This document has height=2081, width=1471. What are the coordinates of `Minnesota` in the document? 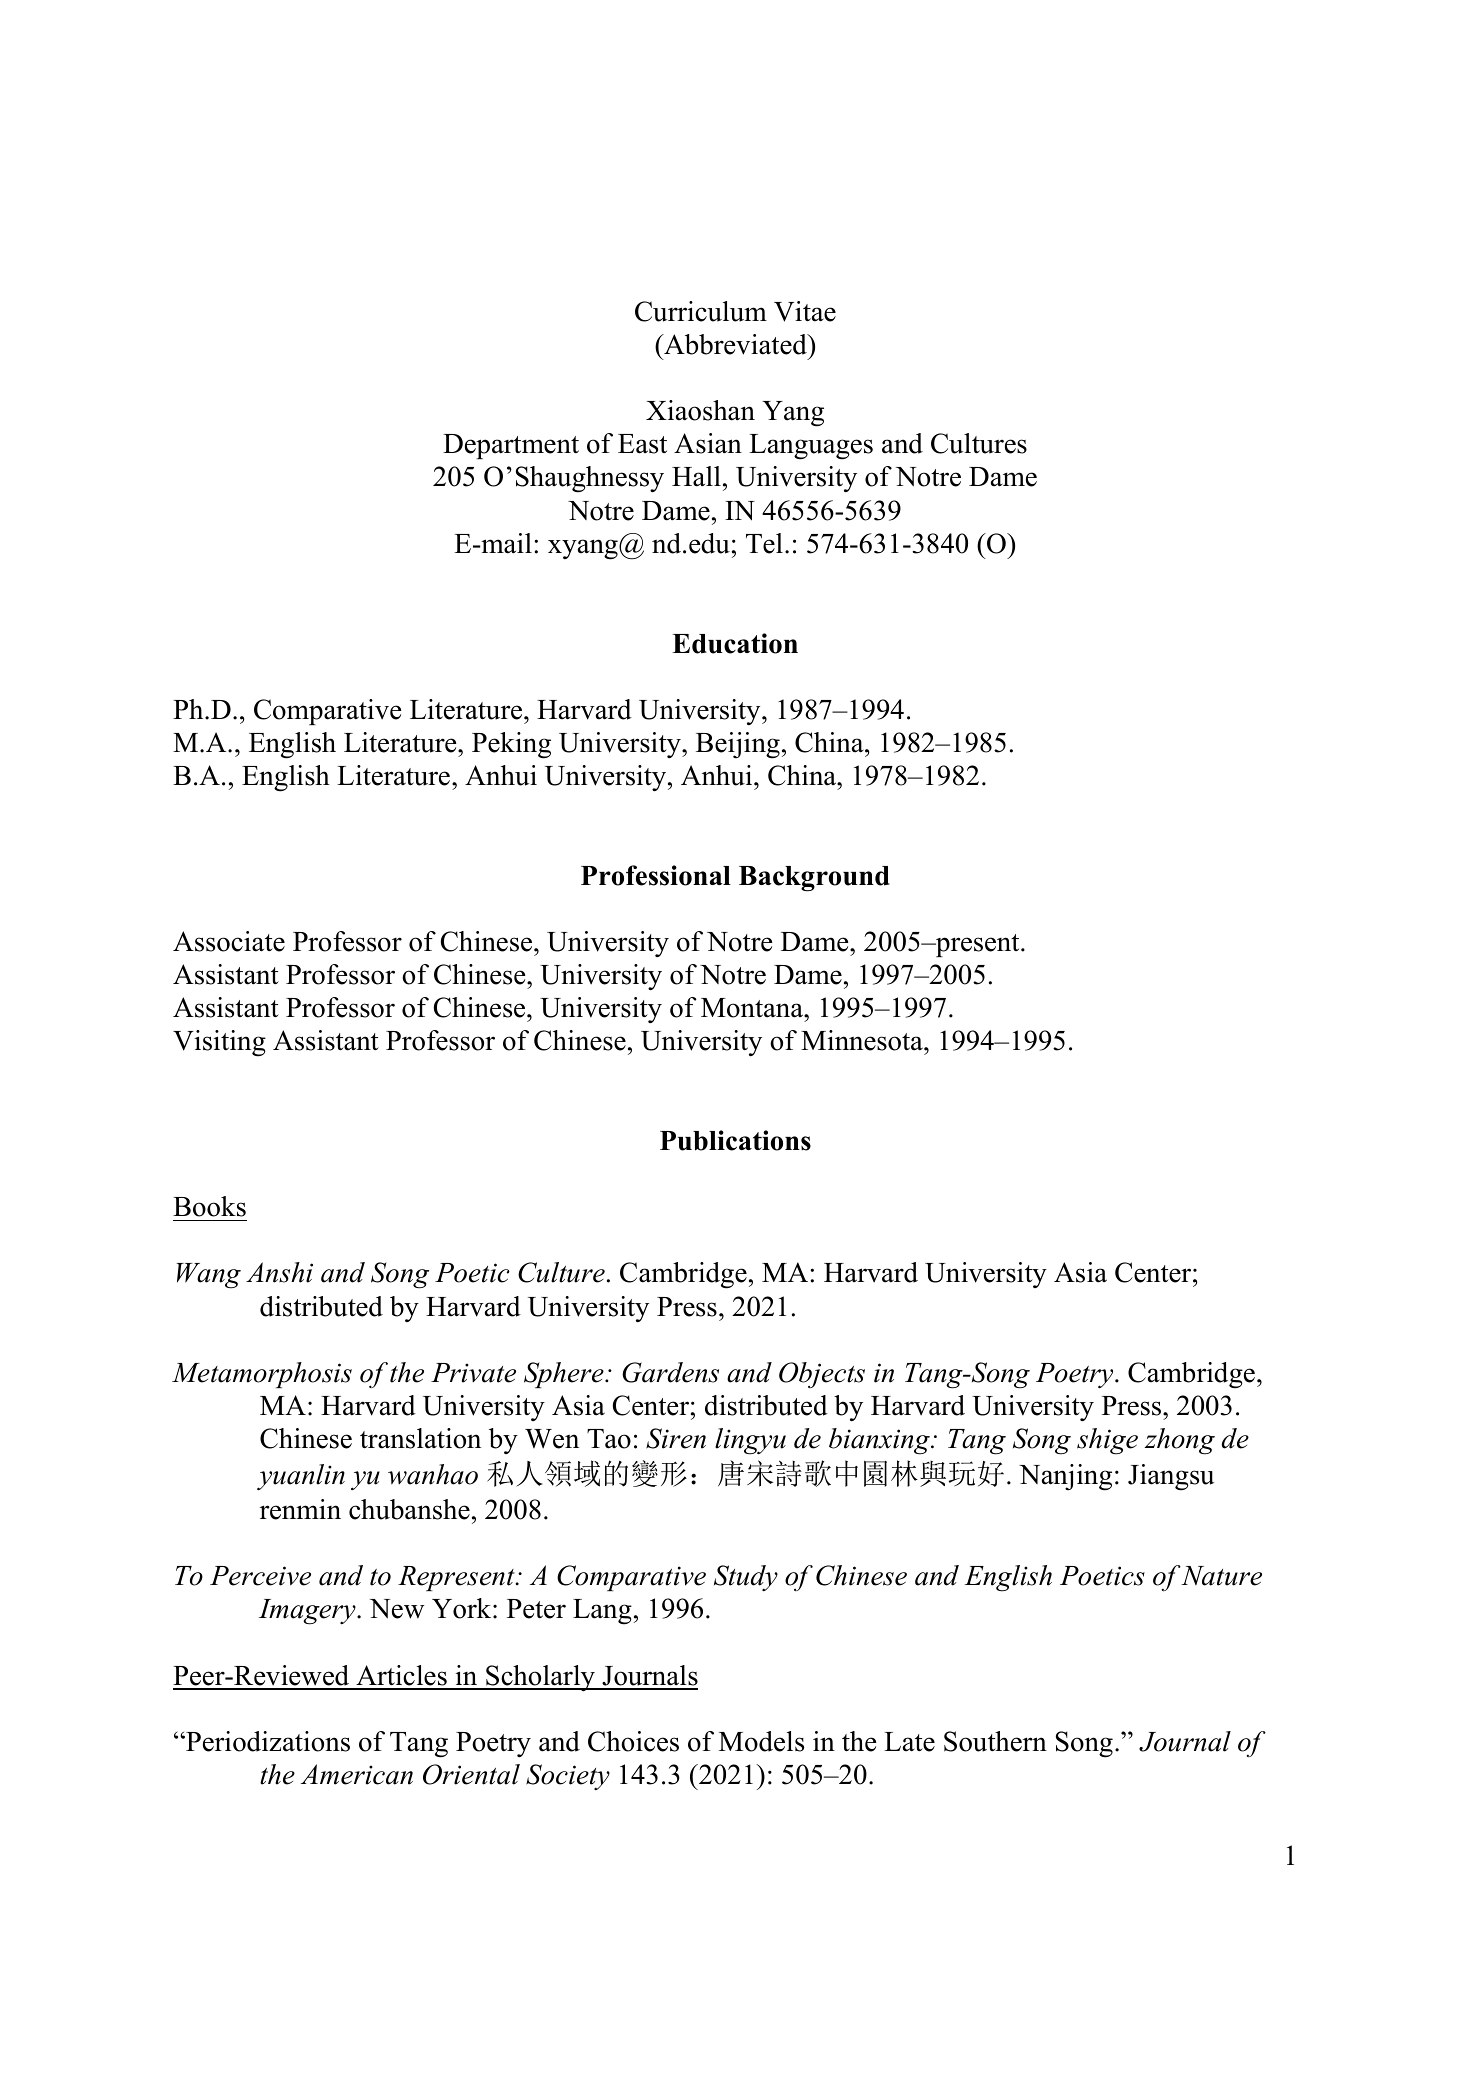 It's located at (863, 1040).
